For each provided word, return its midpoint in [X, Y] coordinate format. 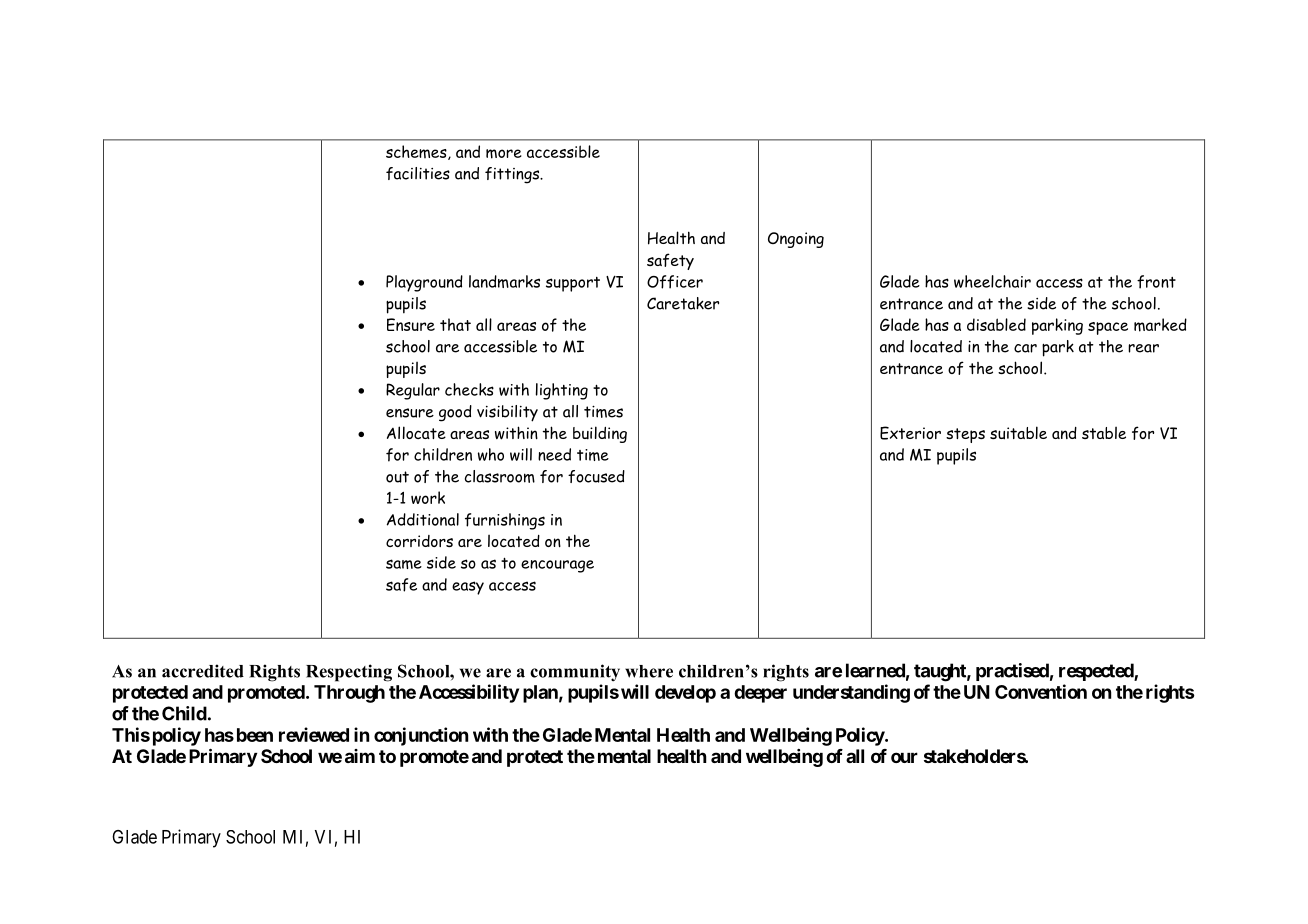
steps [965, 435]
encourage [557, 566]
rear [1143, 348]
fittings [513, 175]
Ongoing [796, 240]
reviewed [314, 734]
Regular [413, 391]
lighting [562, 391]
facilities [418, 173]
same [404, 564]
